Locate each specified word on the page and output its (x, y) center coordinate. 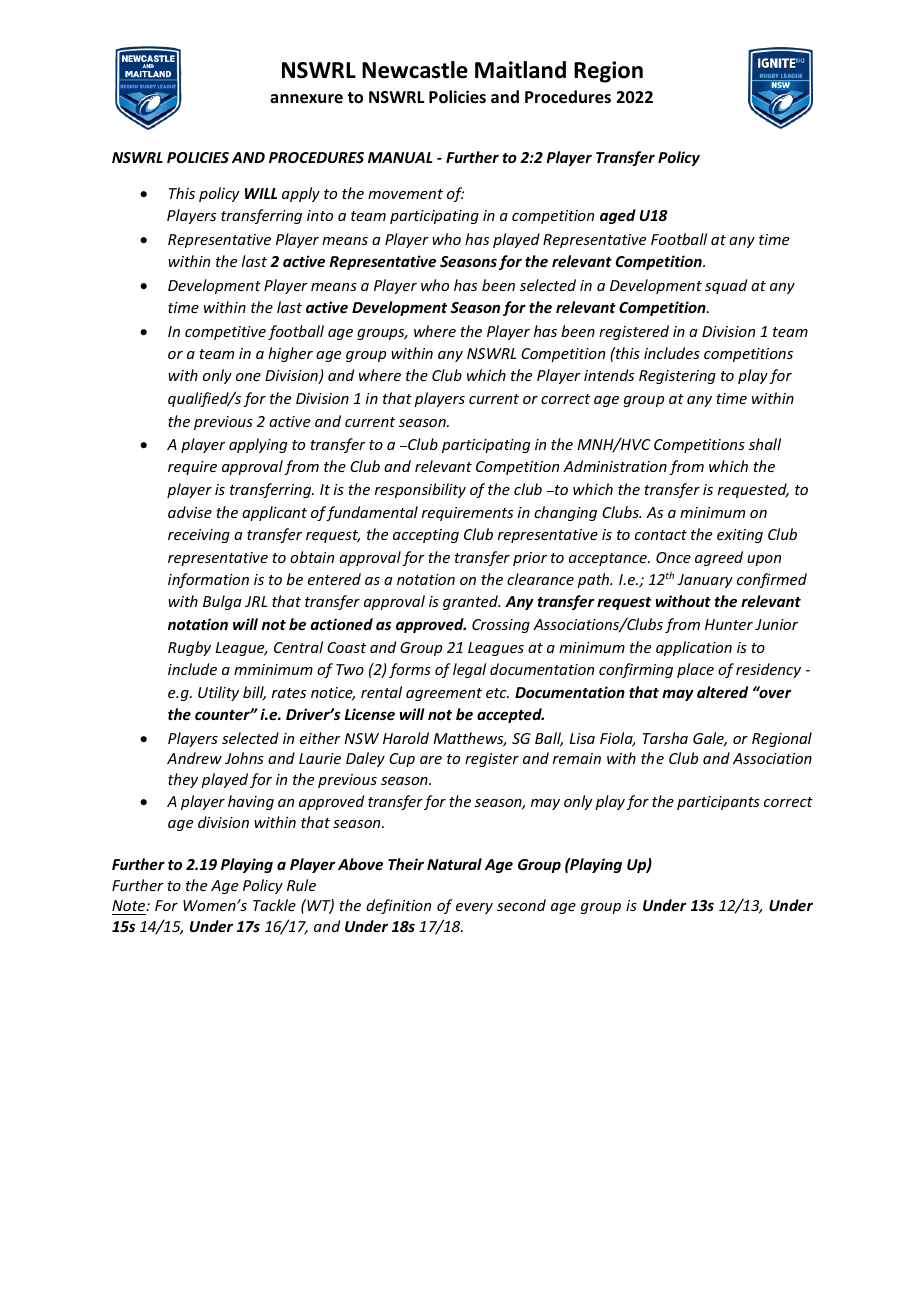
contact (661, 535)
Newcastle (415, 70)
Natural (454, 864)
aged (618, 216)
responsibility (420, 490)
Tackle (274, 905)
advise (190, 512)
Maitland (520, 70)
